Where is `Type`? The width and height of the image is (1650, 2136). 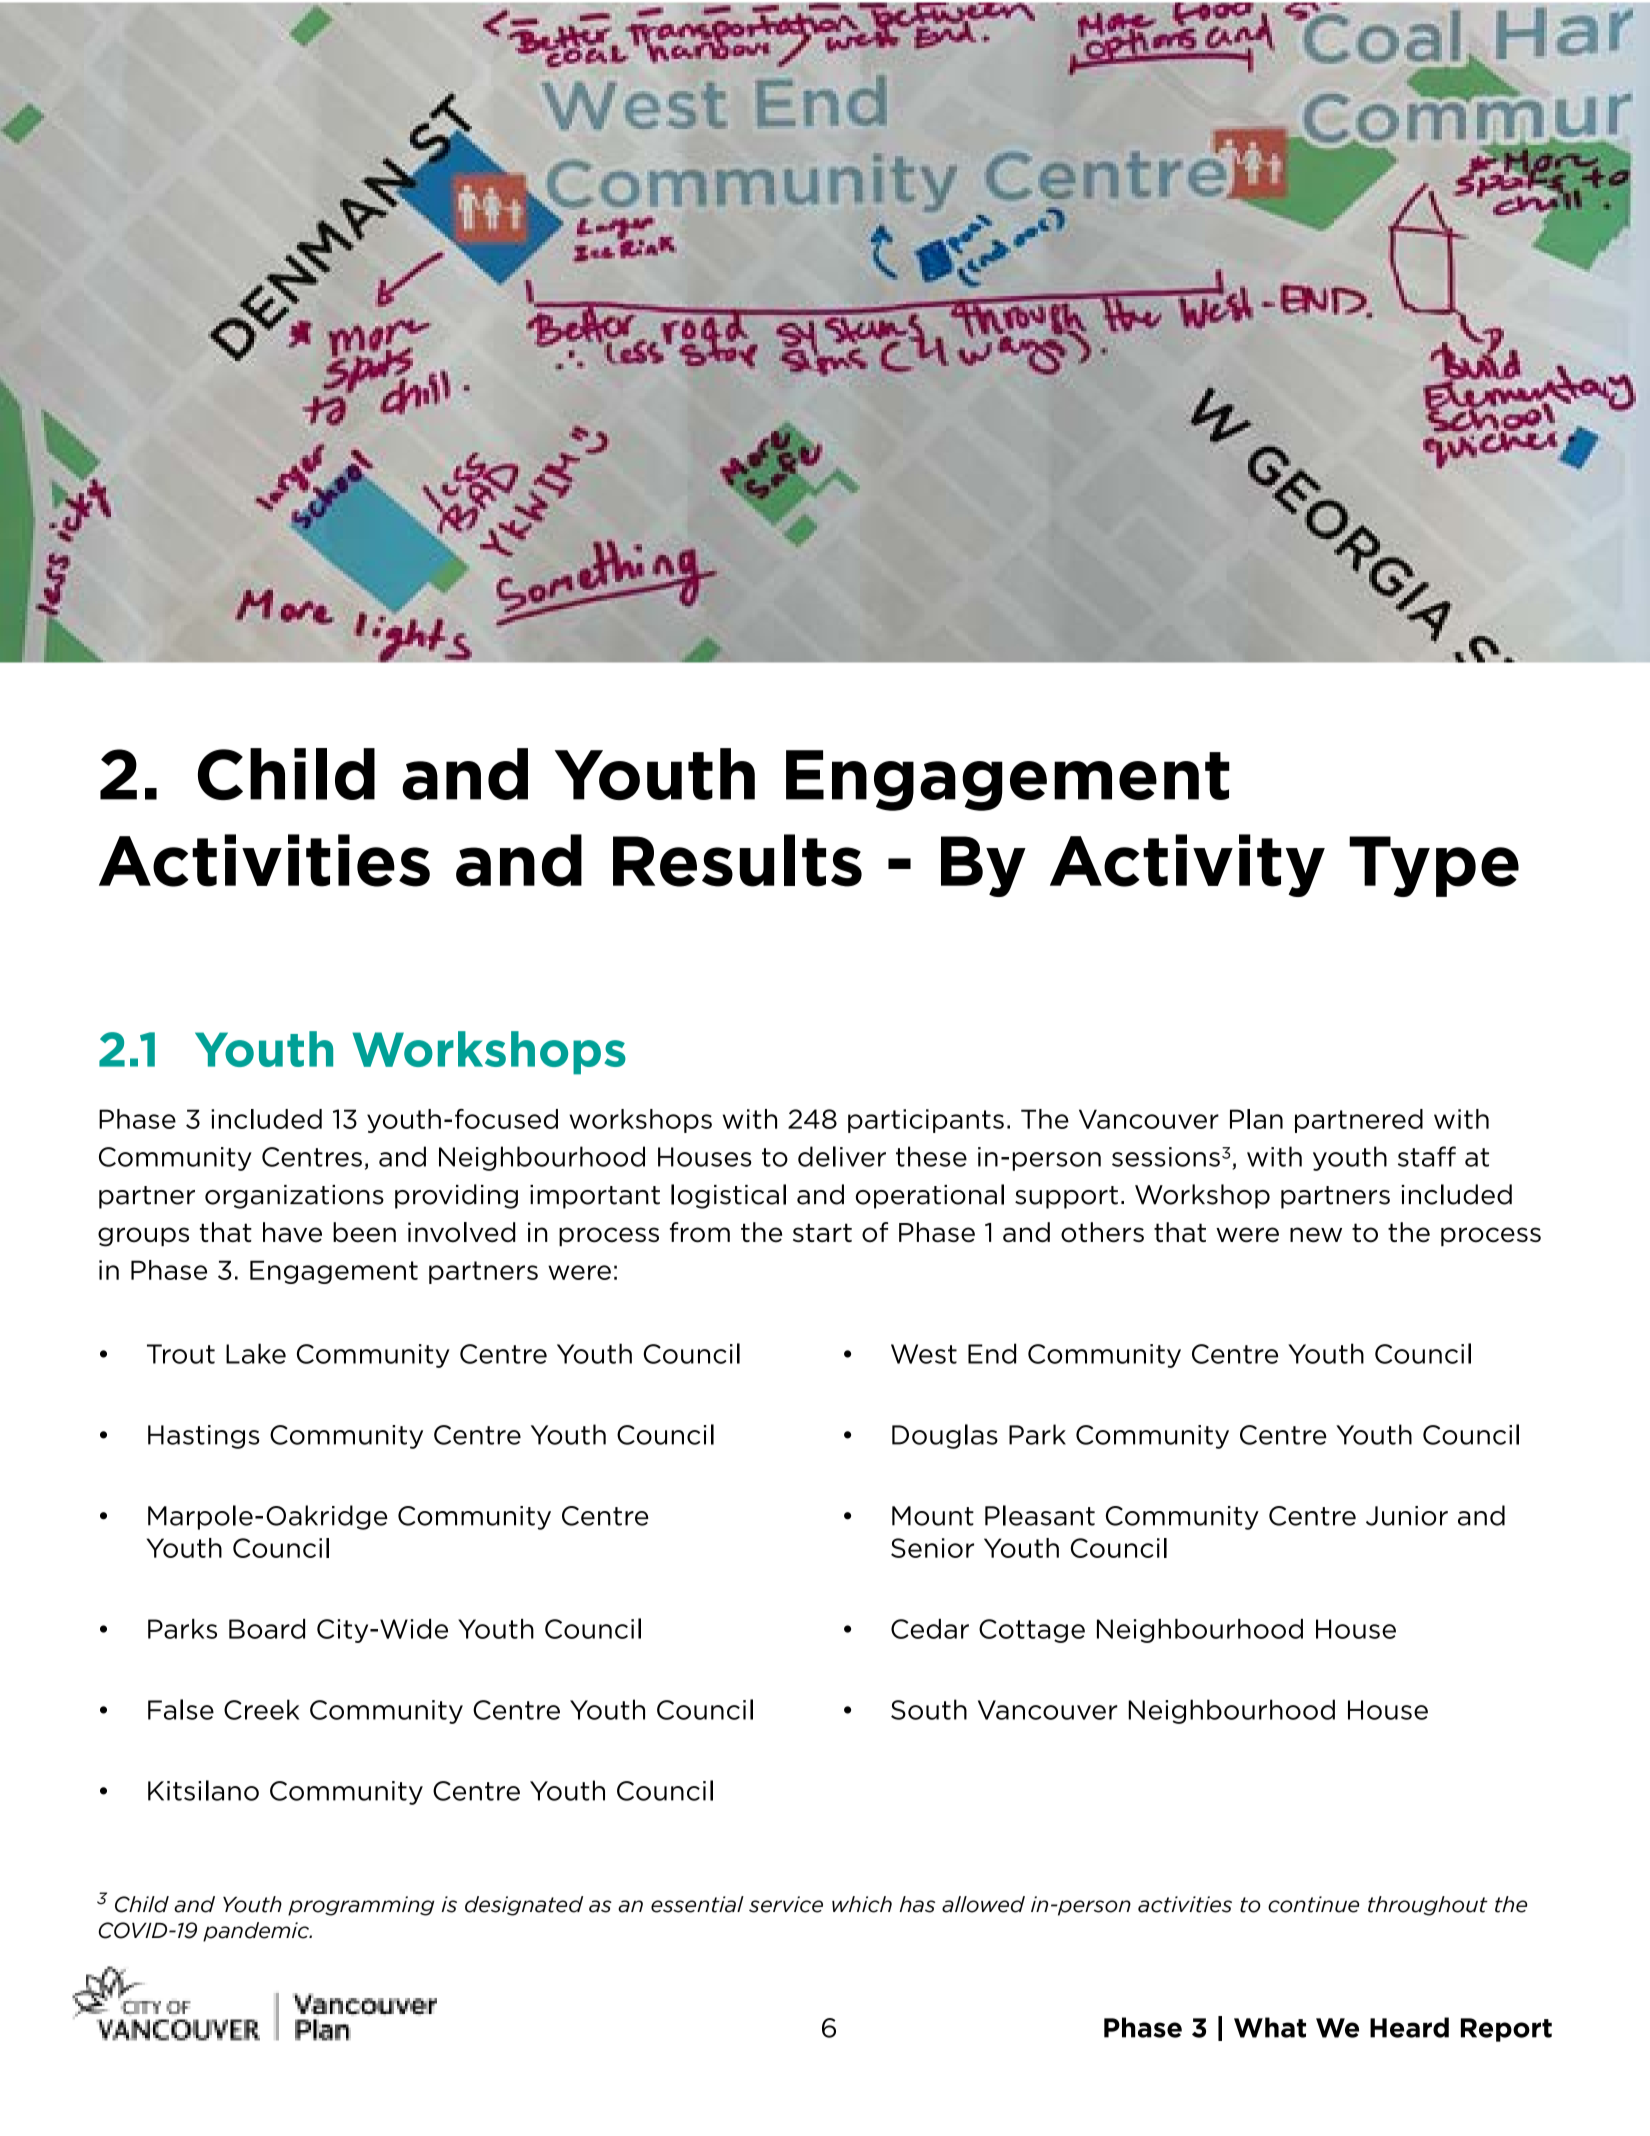 Type is located at coordinates (1434, 866).
